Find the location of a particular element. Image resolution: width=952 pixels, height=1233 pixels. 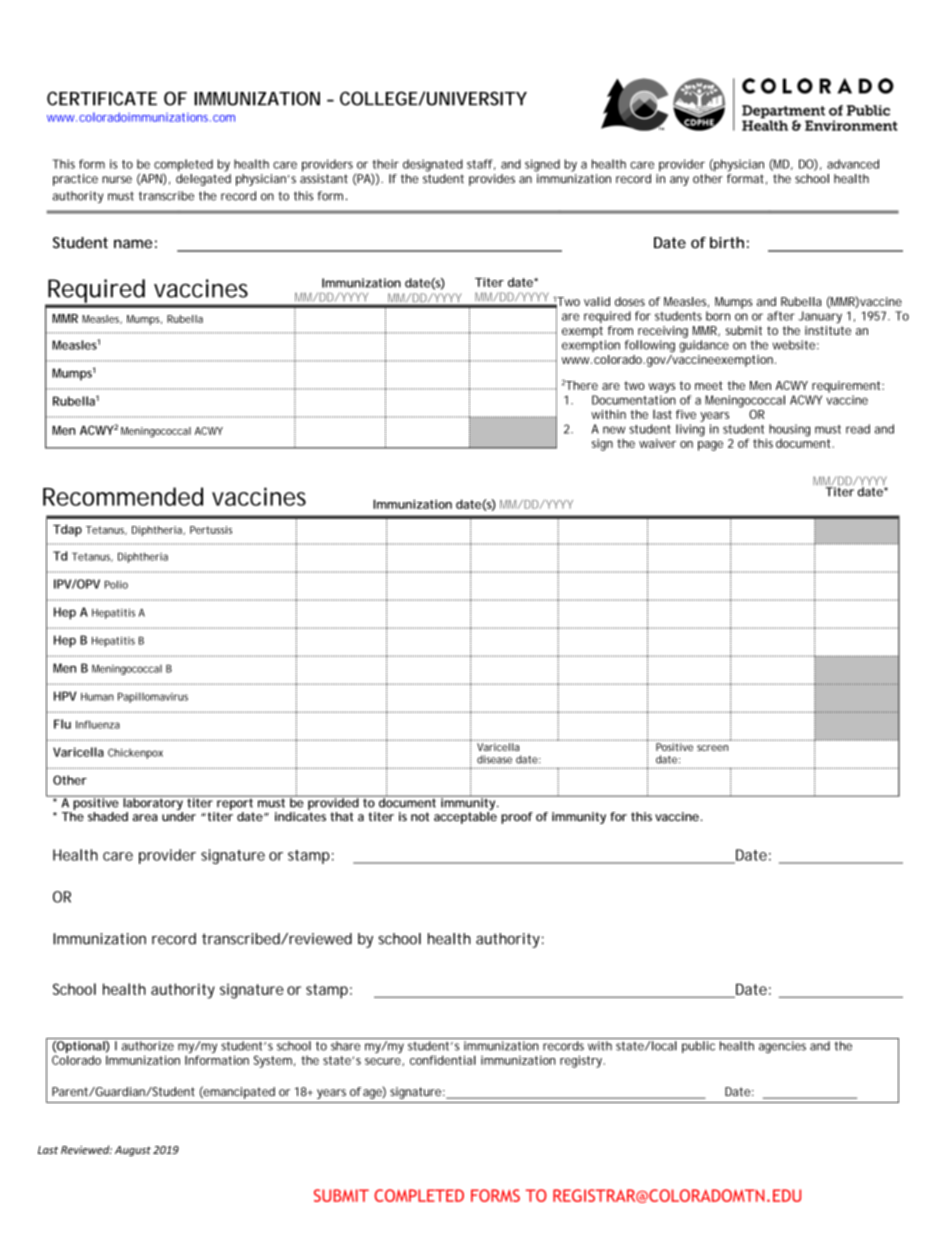

August is located at coordinates (133, 1151).
